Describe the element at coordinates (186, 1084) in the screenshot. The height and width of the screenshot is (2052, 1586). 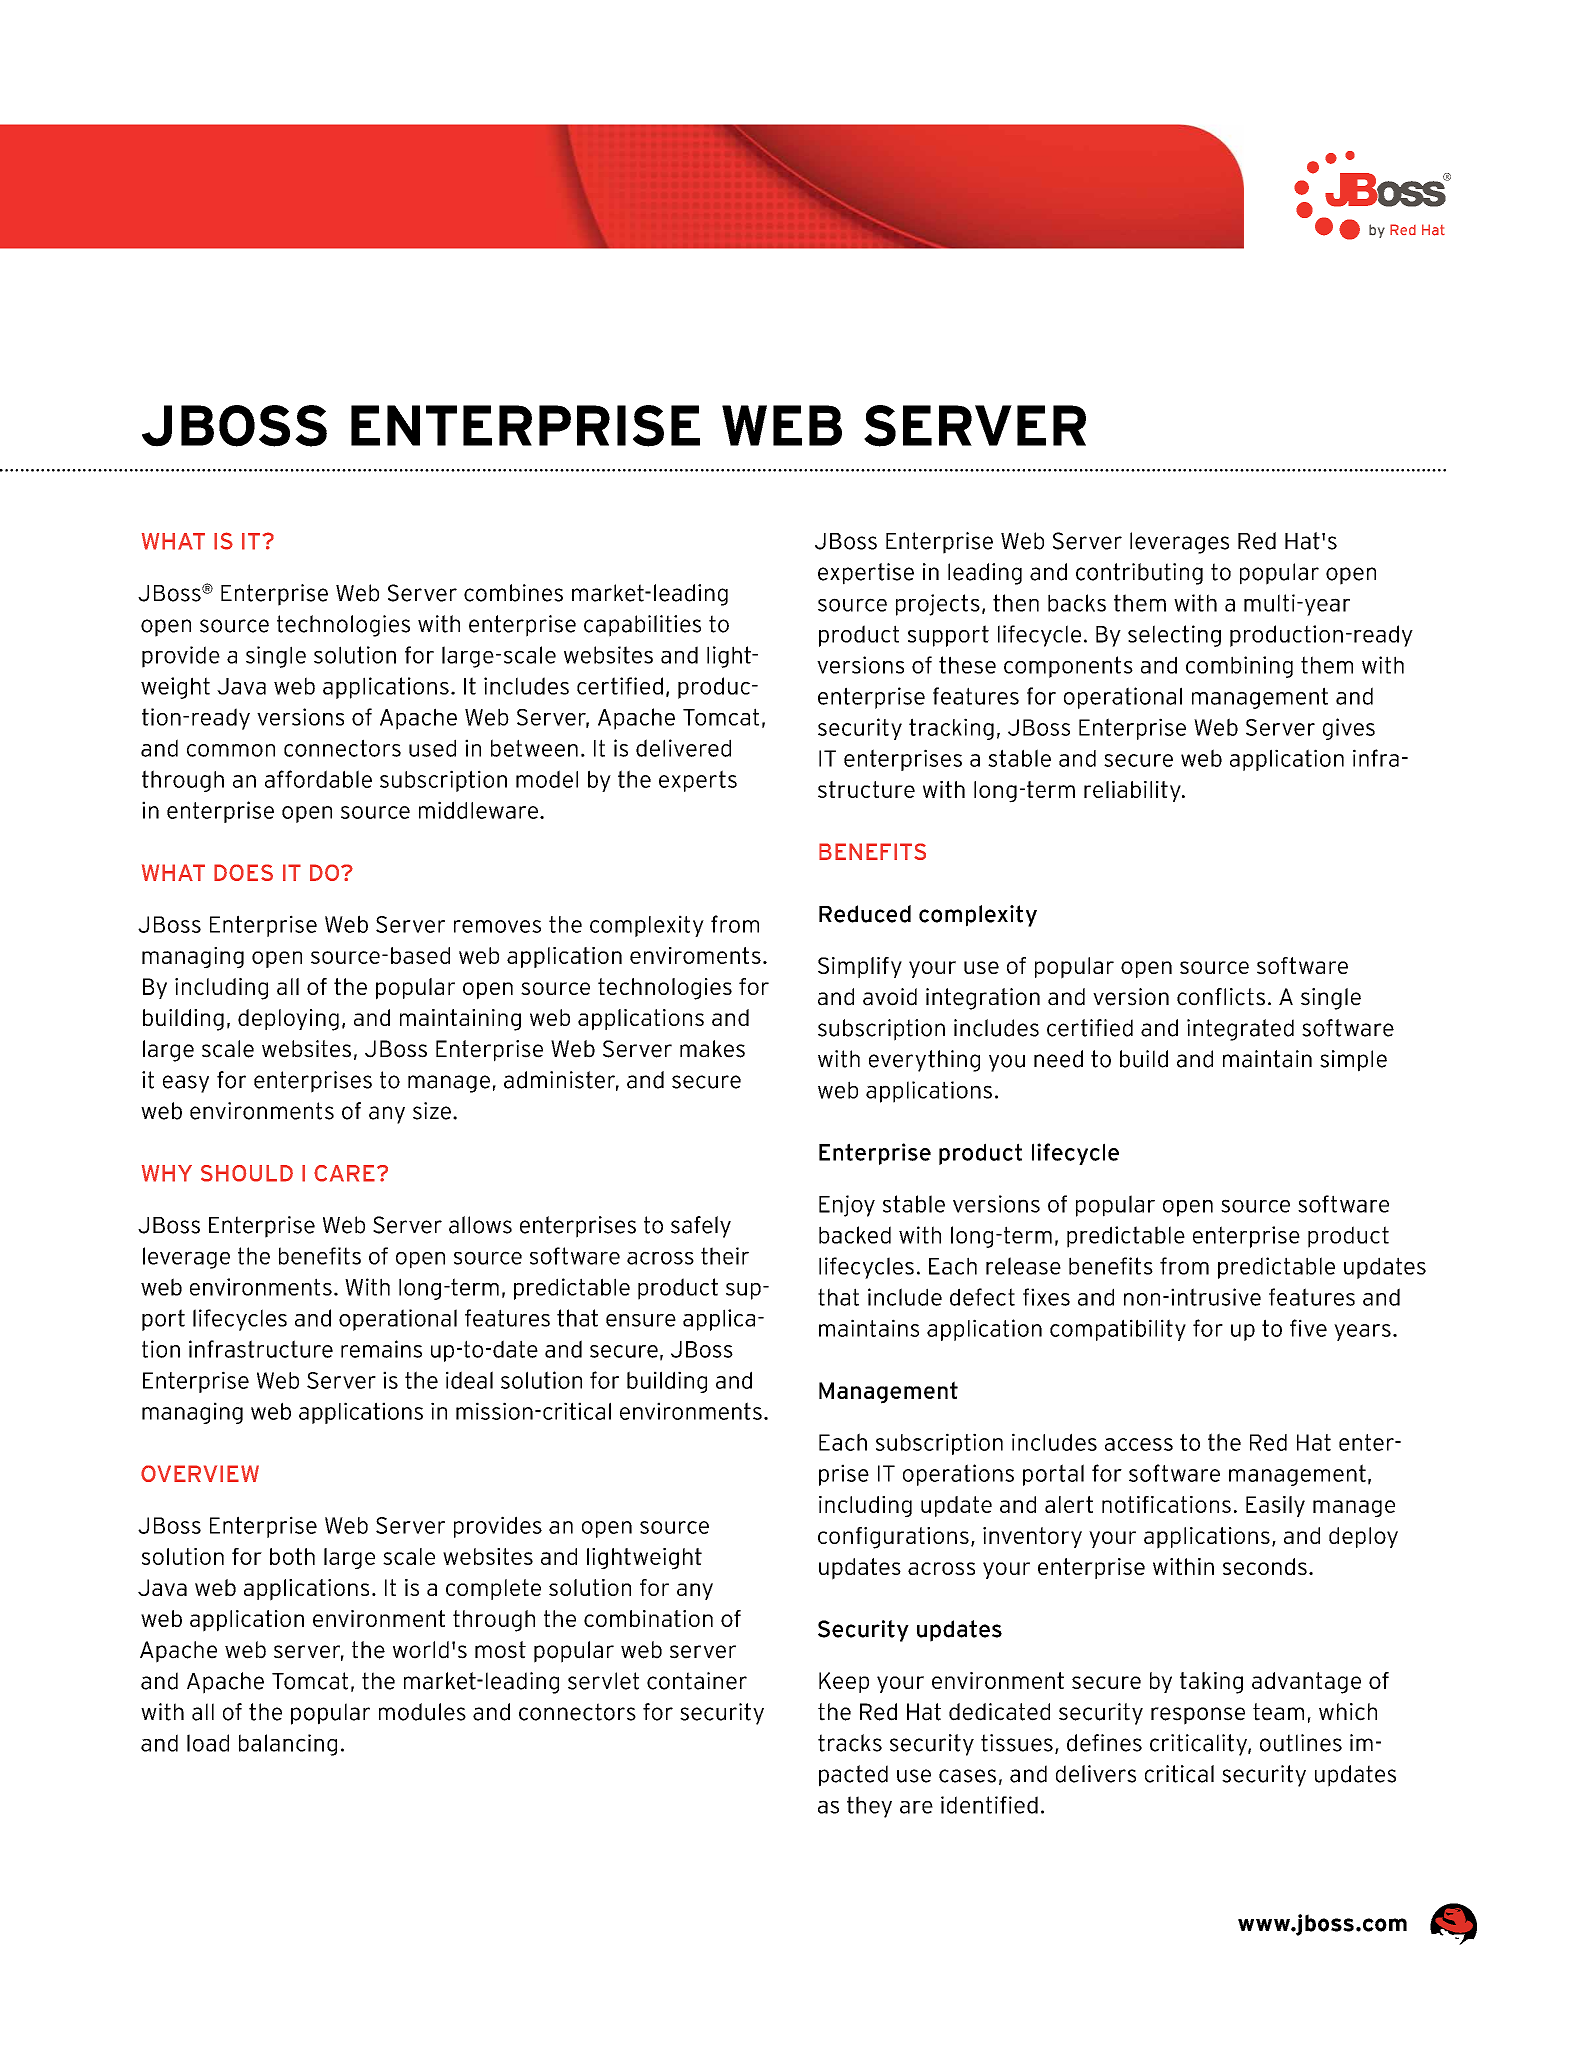
I see `easy` at that location.
